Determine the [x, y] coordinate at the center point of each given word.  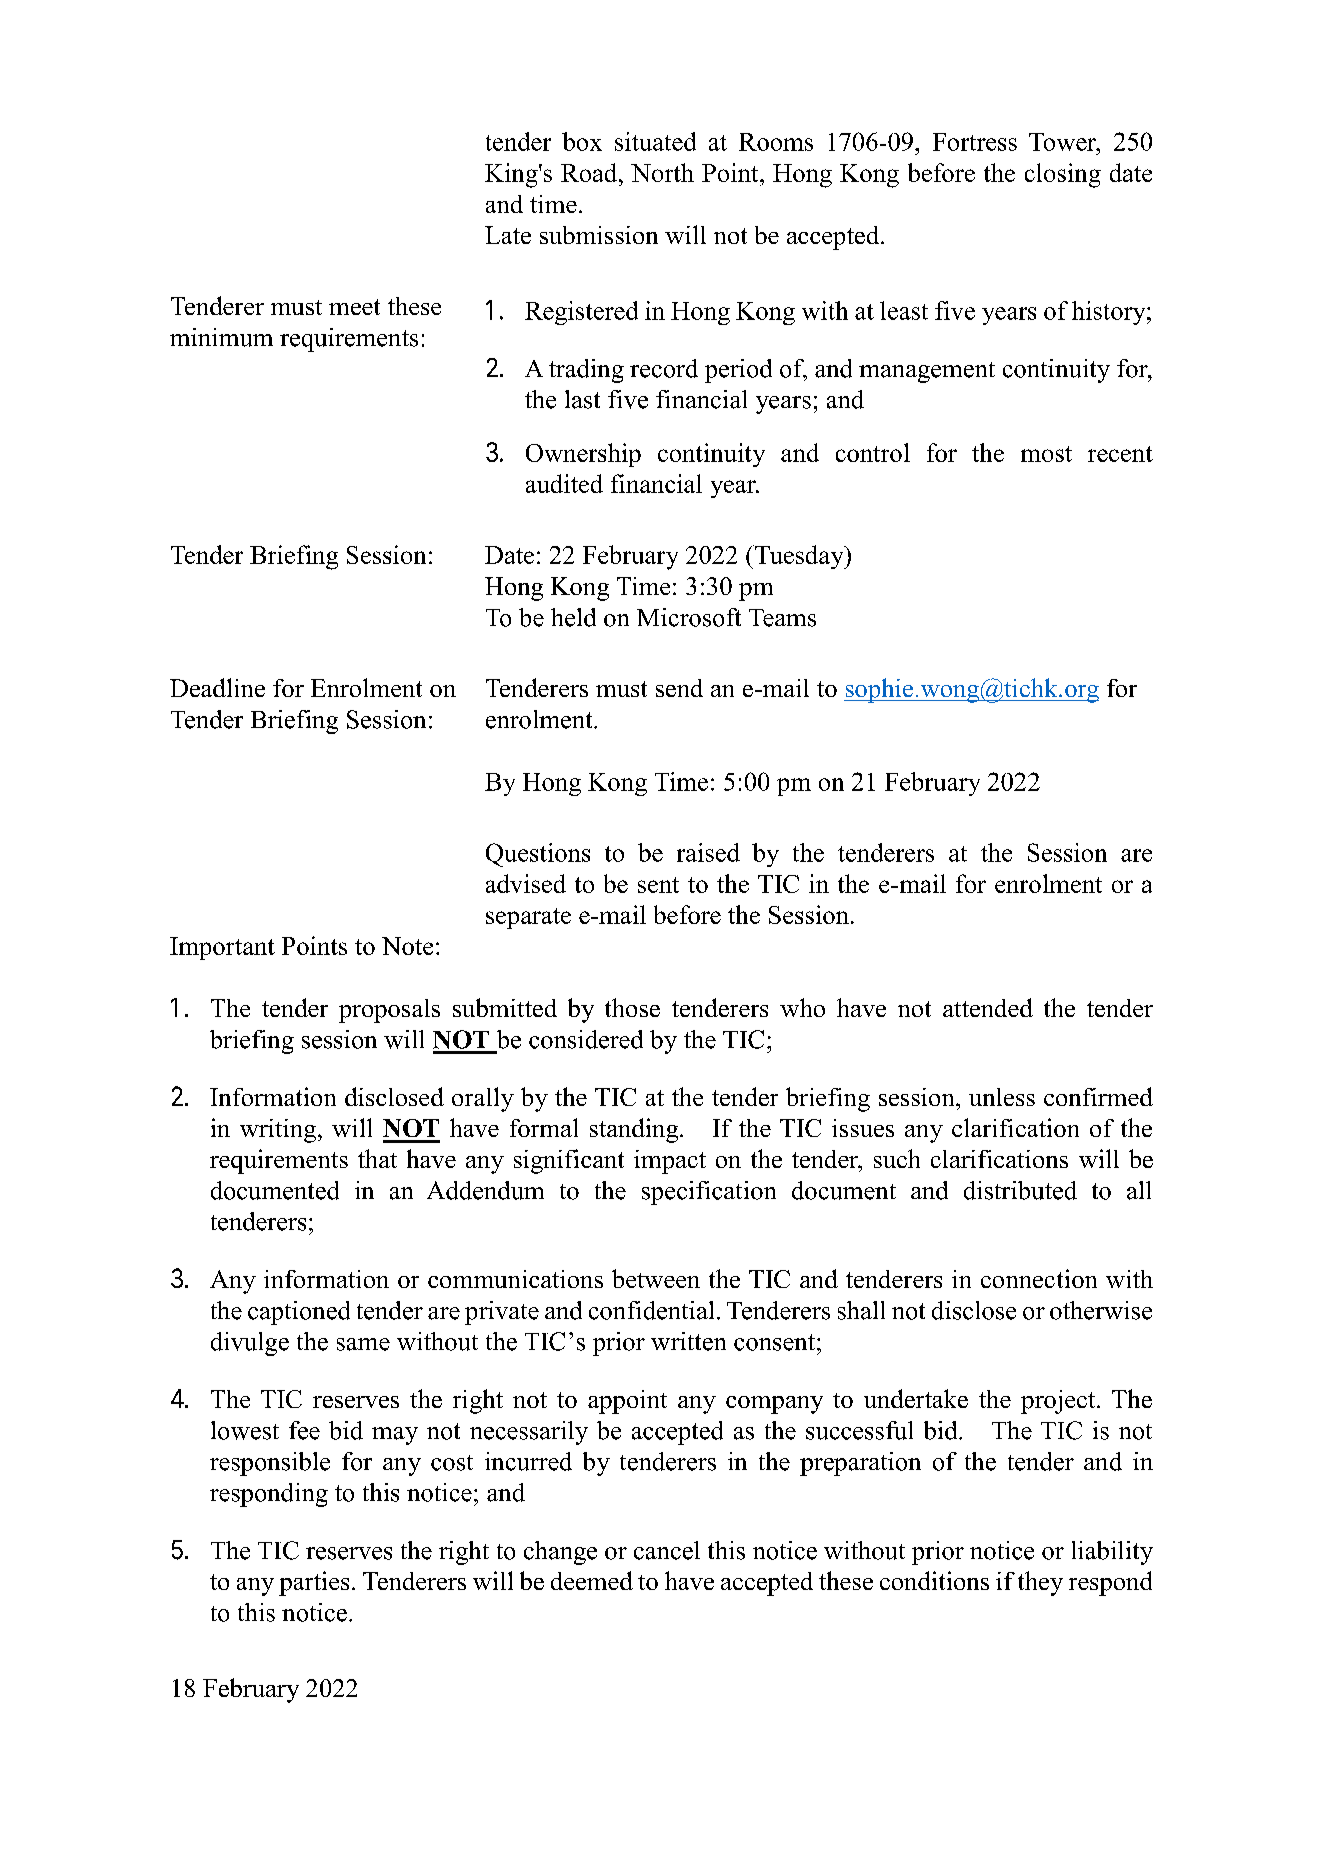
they [1040, 1583]
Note [407, 946]
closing [1063, 175]
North [662, 172]
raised [708, 852]
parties [314, 1583]
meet [354, 307]
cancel [667, 1550]
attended [988, 1007]
